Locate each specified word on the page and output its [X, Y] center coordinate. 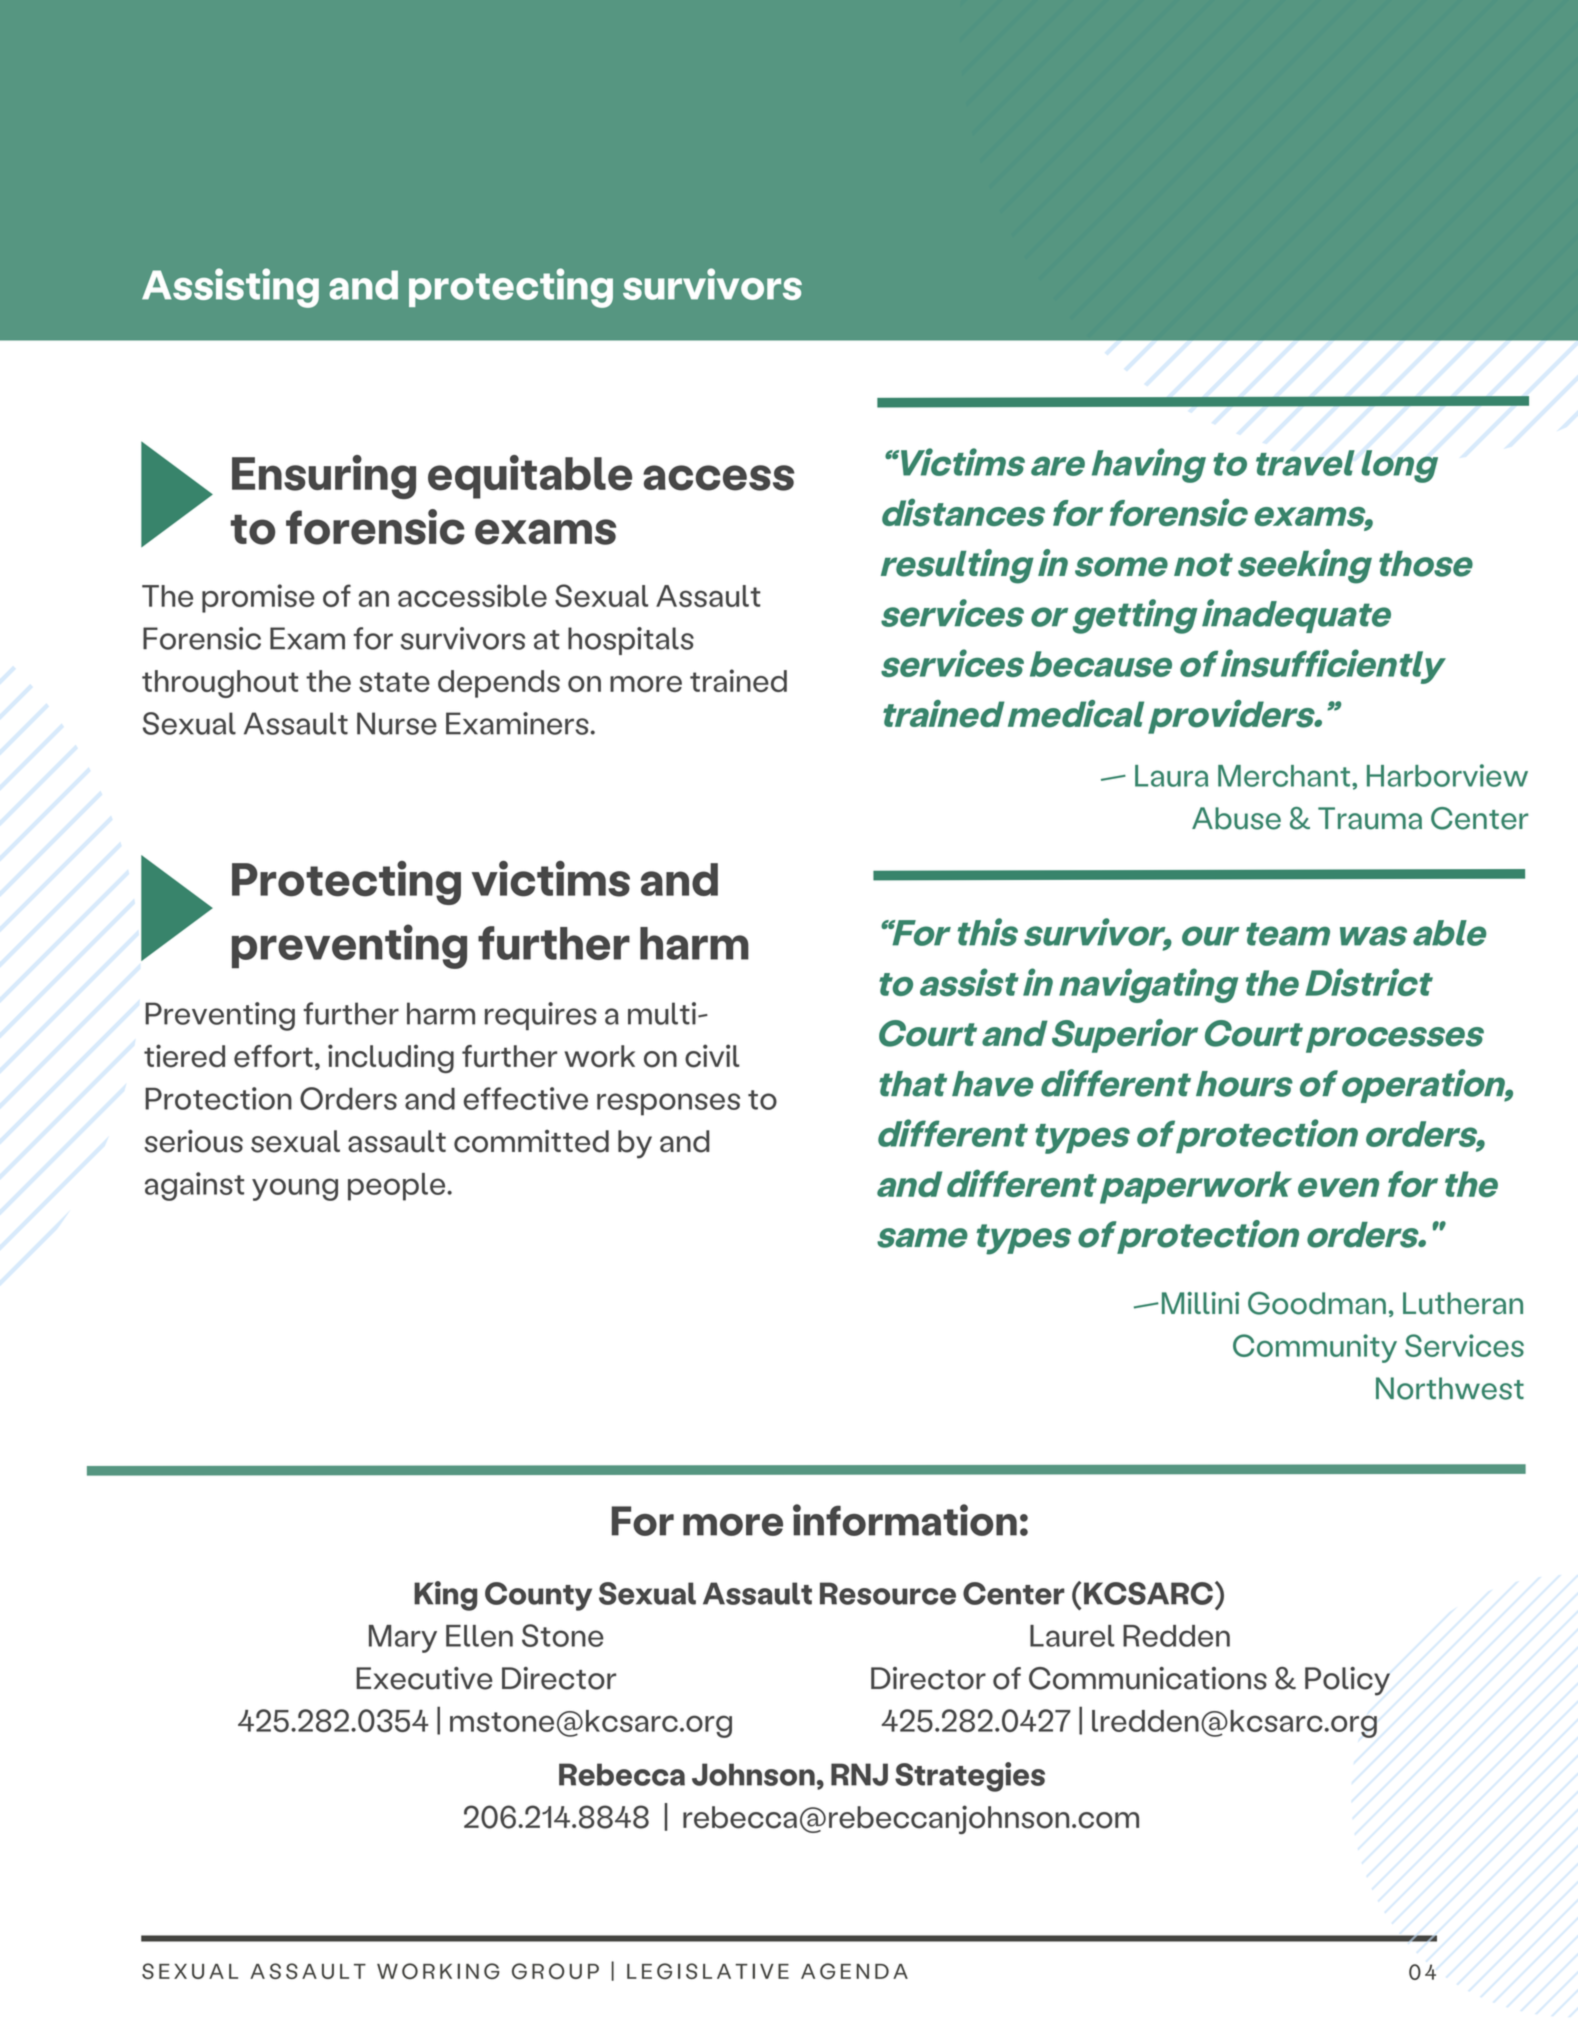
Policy [1347, 1681]
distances [963, 512]
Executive [424, 1678]
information [905, 1520]
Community [1315, 1348]
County [538, 1596]
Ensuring [324, 477]
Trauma [1370, 818]
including [391, 1058]
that [913, 1084]
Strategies [970, 1777]
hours [1244, 1084]
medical [1076, 714]
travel [1305, 463]
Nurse [397, 723]
